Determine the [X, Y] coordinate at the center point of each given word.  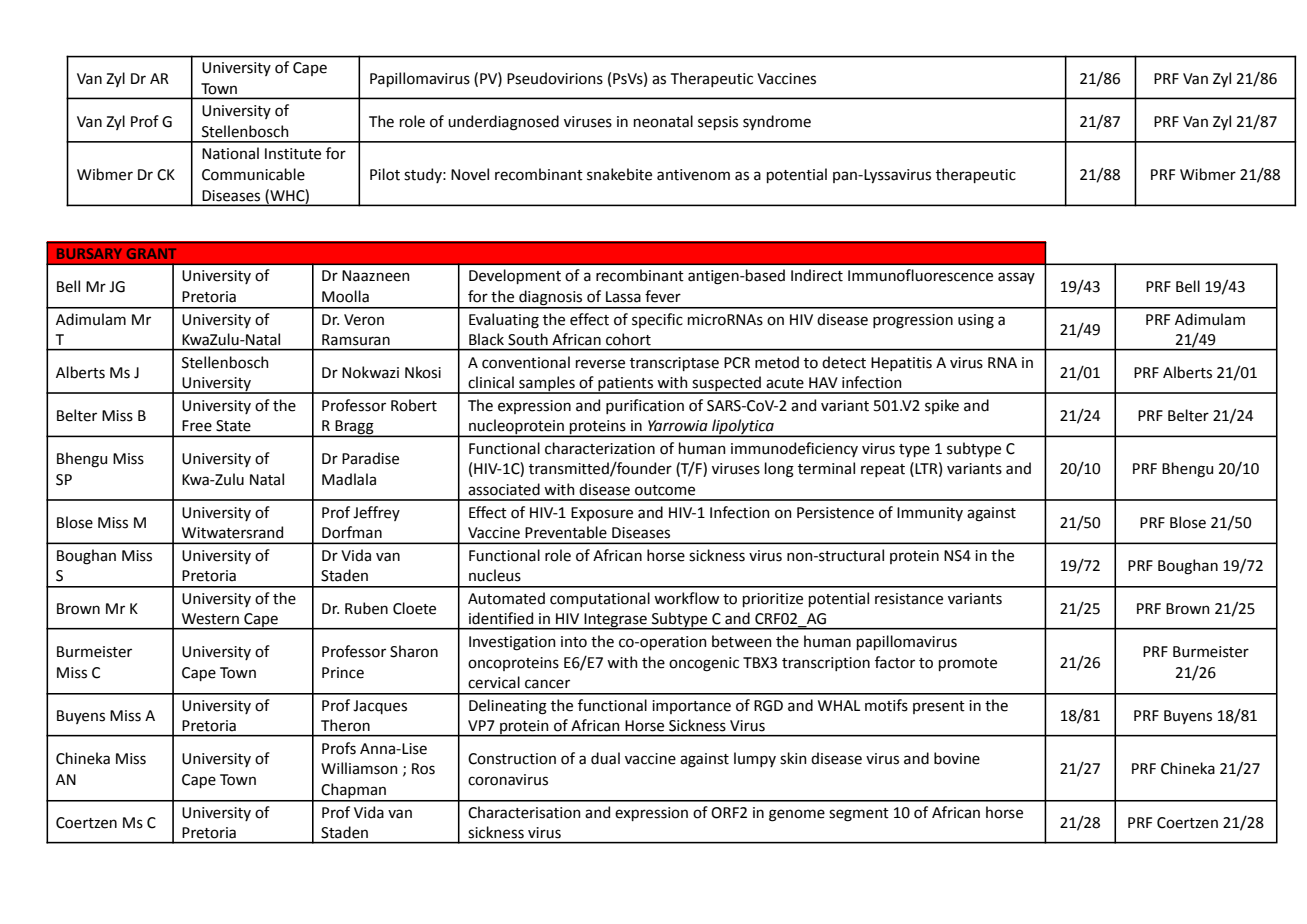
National [230, 153]
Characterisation [524, 812]
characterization [600, 448]
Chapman [354, 792]
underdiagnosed [503, 123]
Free [197, 426]
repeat [883, 470]
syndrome [777, 122]
